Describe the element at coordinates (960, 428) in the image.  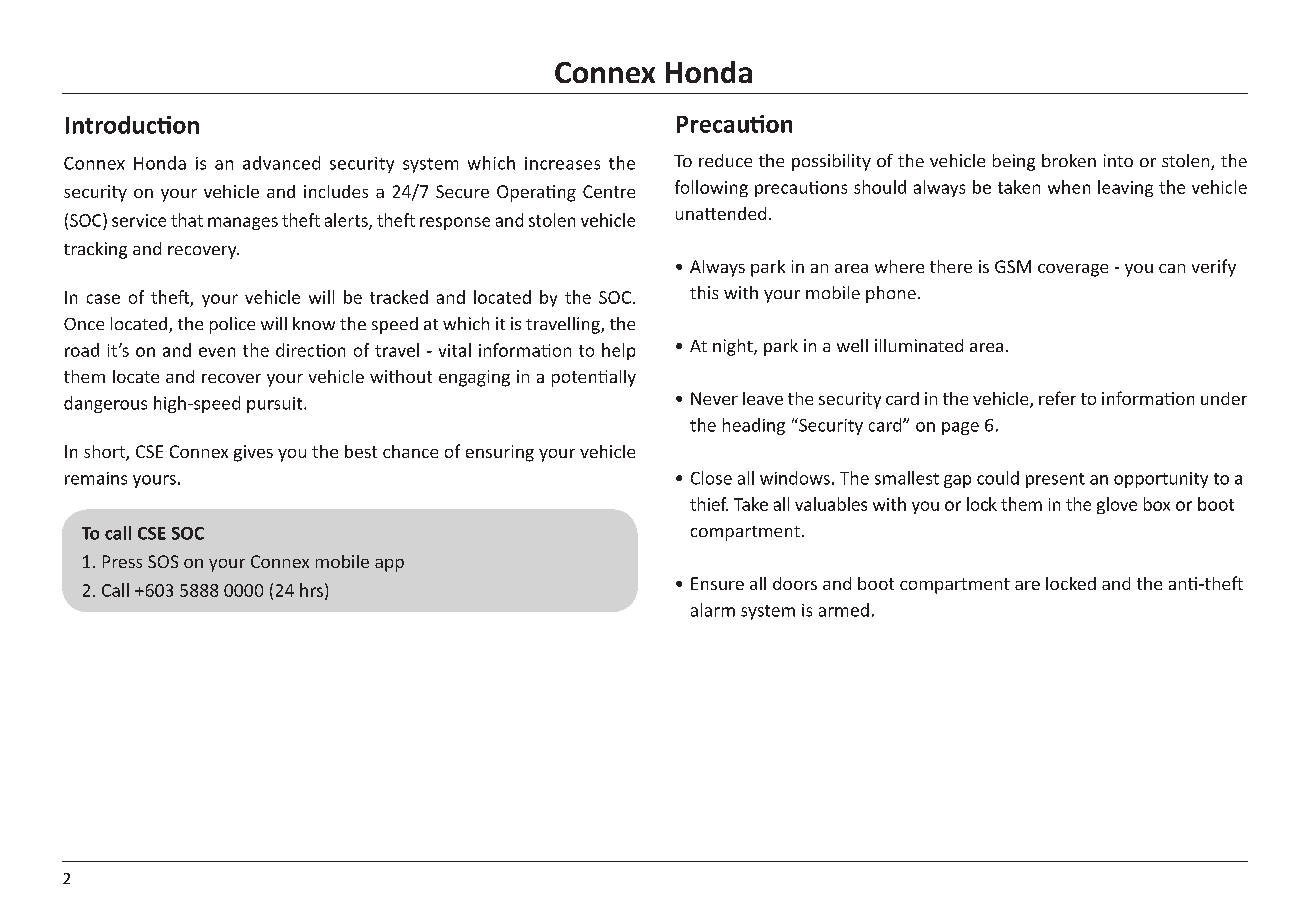
I see `page` at that location.
